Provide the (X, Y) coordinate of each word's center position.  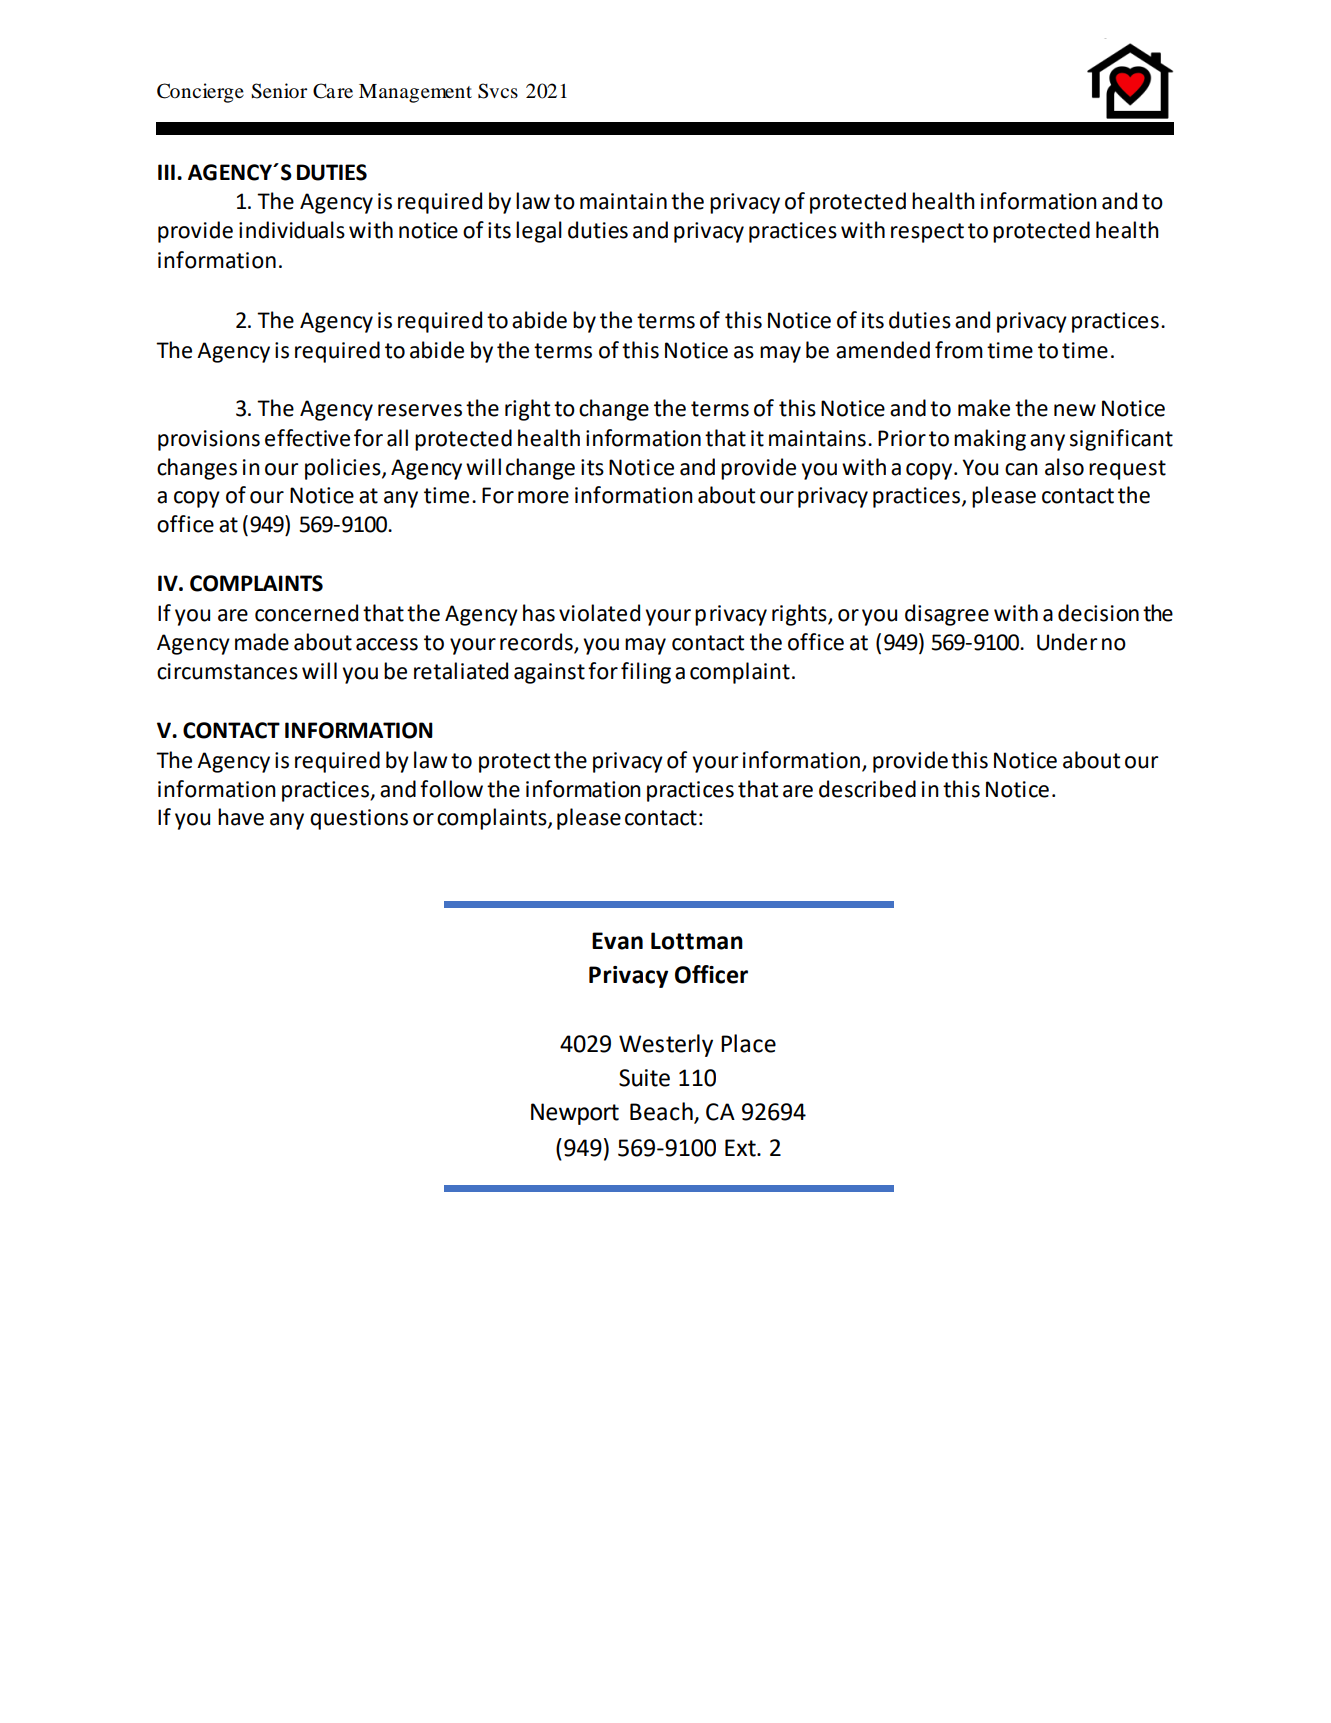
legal (539, 232)
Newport (575, 1114)
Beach (662, 1112)
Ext (741, 1148)
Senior (279, 91)
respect (927, 233)
